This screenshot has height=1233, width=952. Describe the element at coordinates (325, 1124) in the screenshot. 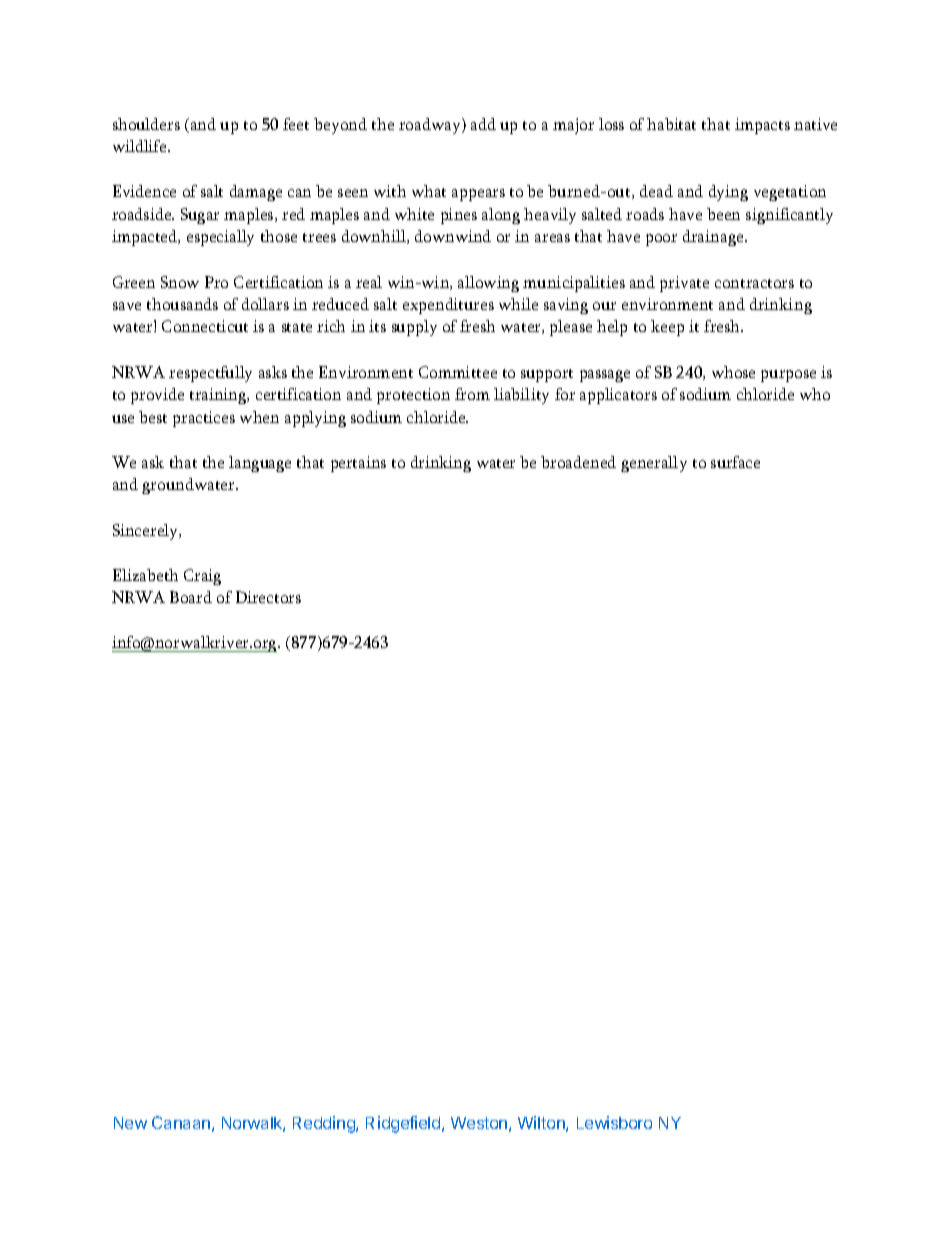

I see `Redding` at that location.
